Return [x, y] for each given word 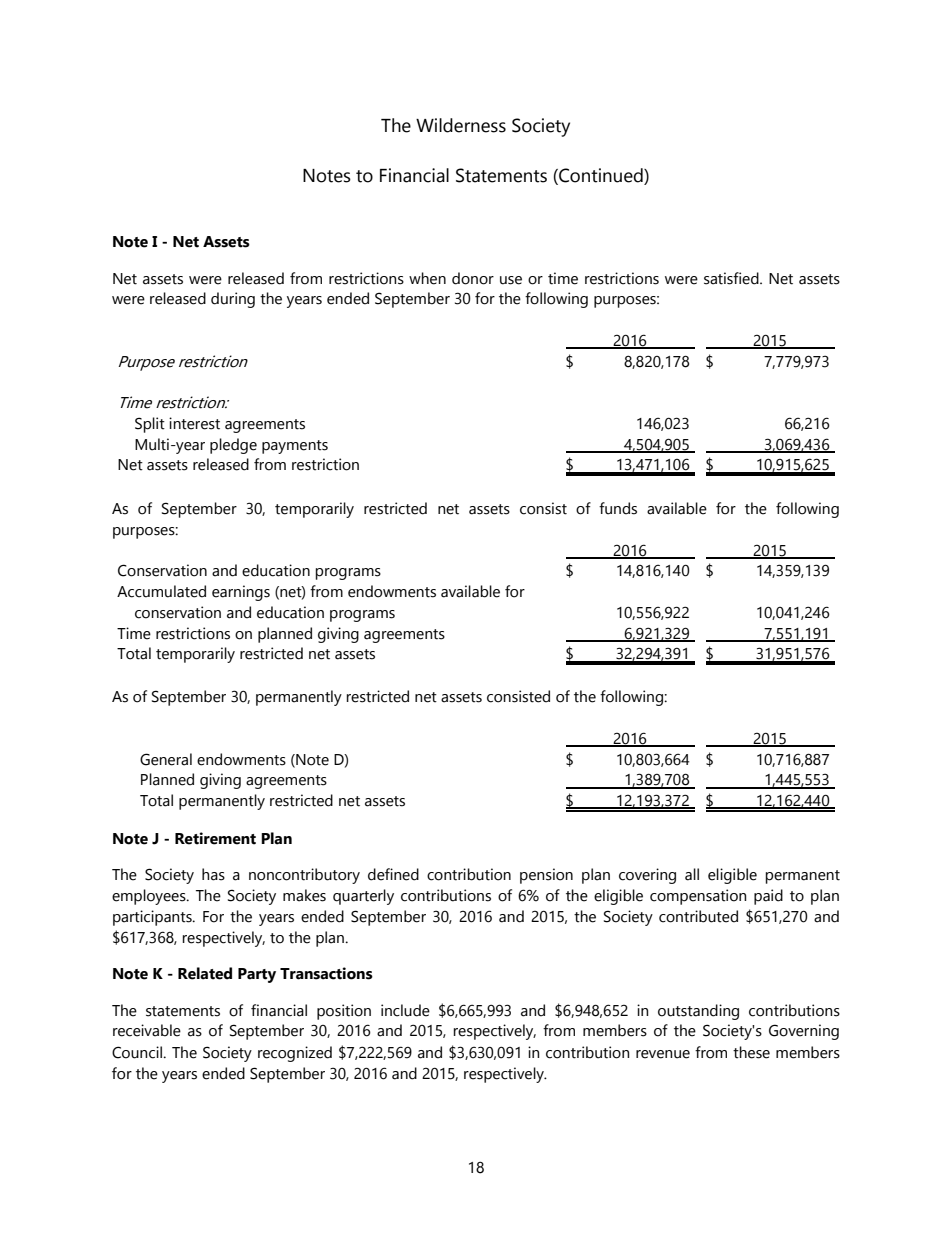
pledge [233, 446]
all [692, 874]
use [511, 280]
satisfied [732, 278]
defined [393, 874]
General [166, 759]
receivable [147, 1030]
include [405, 1010]
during [233, 300]
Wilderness [461, 125]
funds [618, 508]
